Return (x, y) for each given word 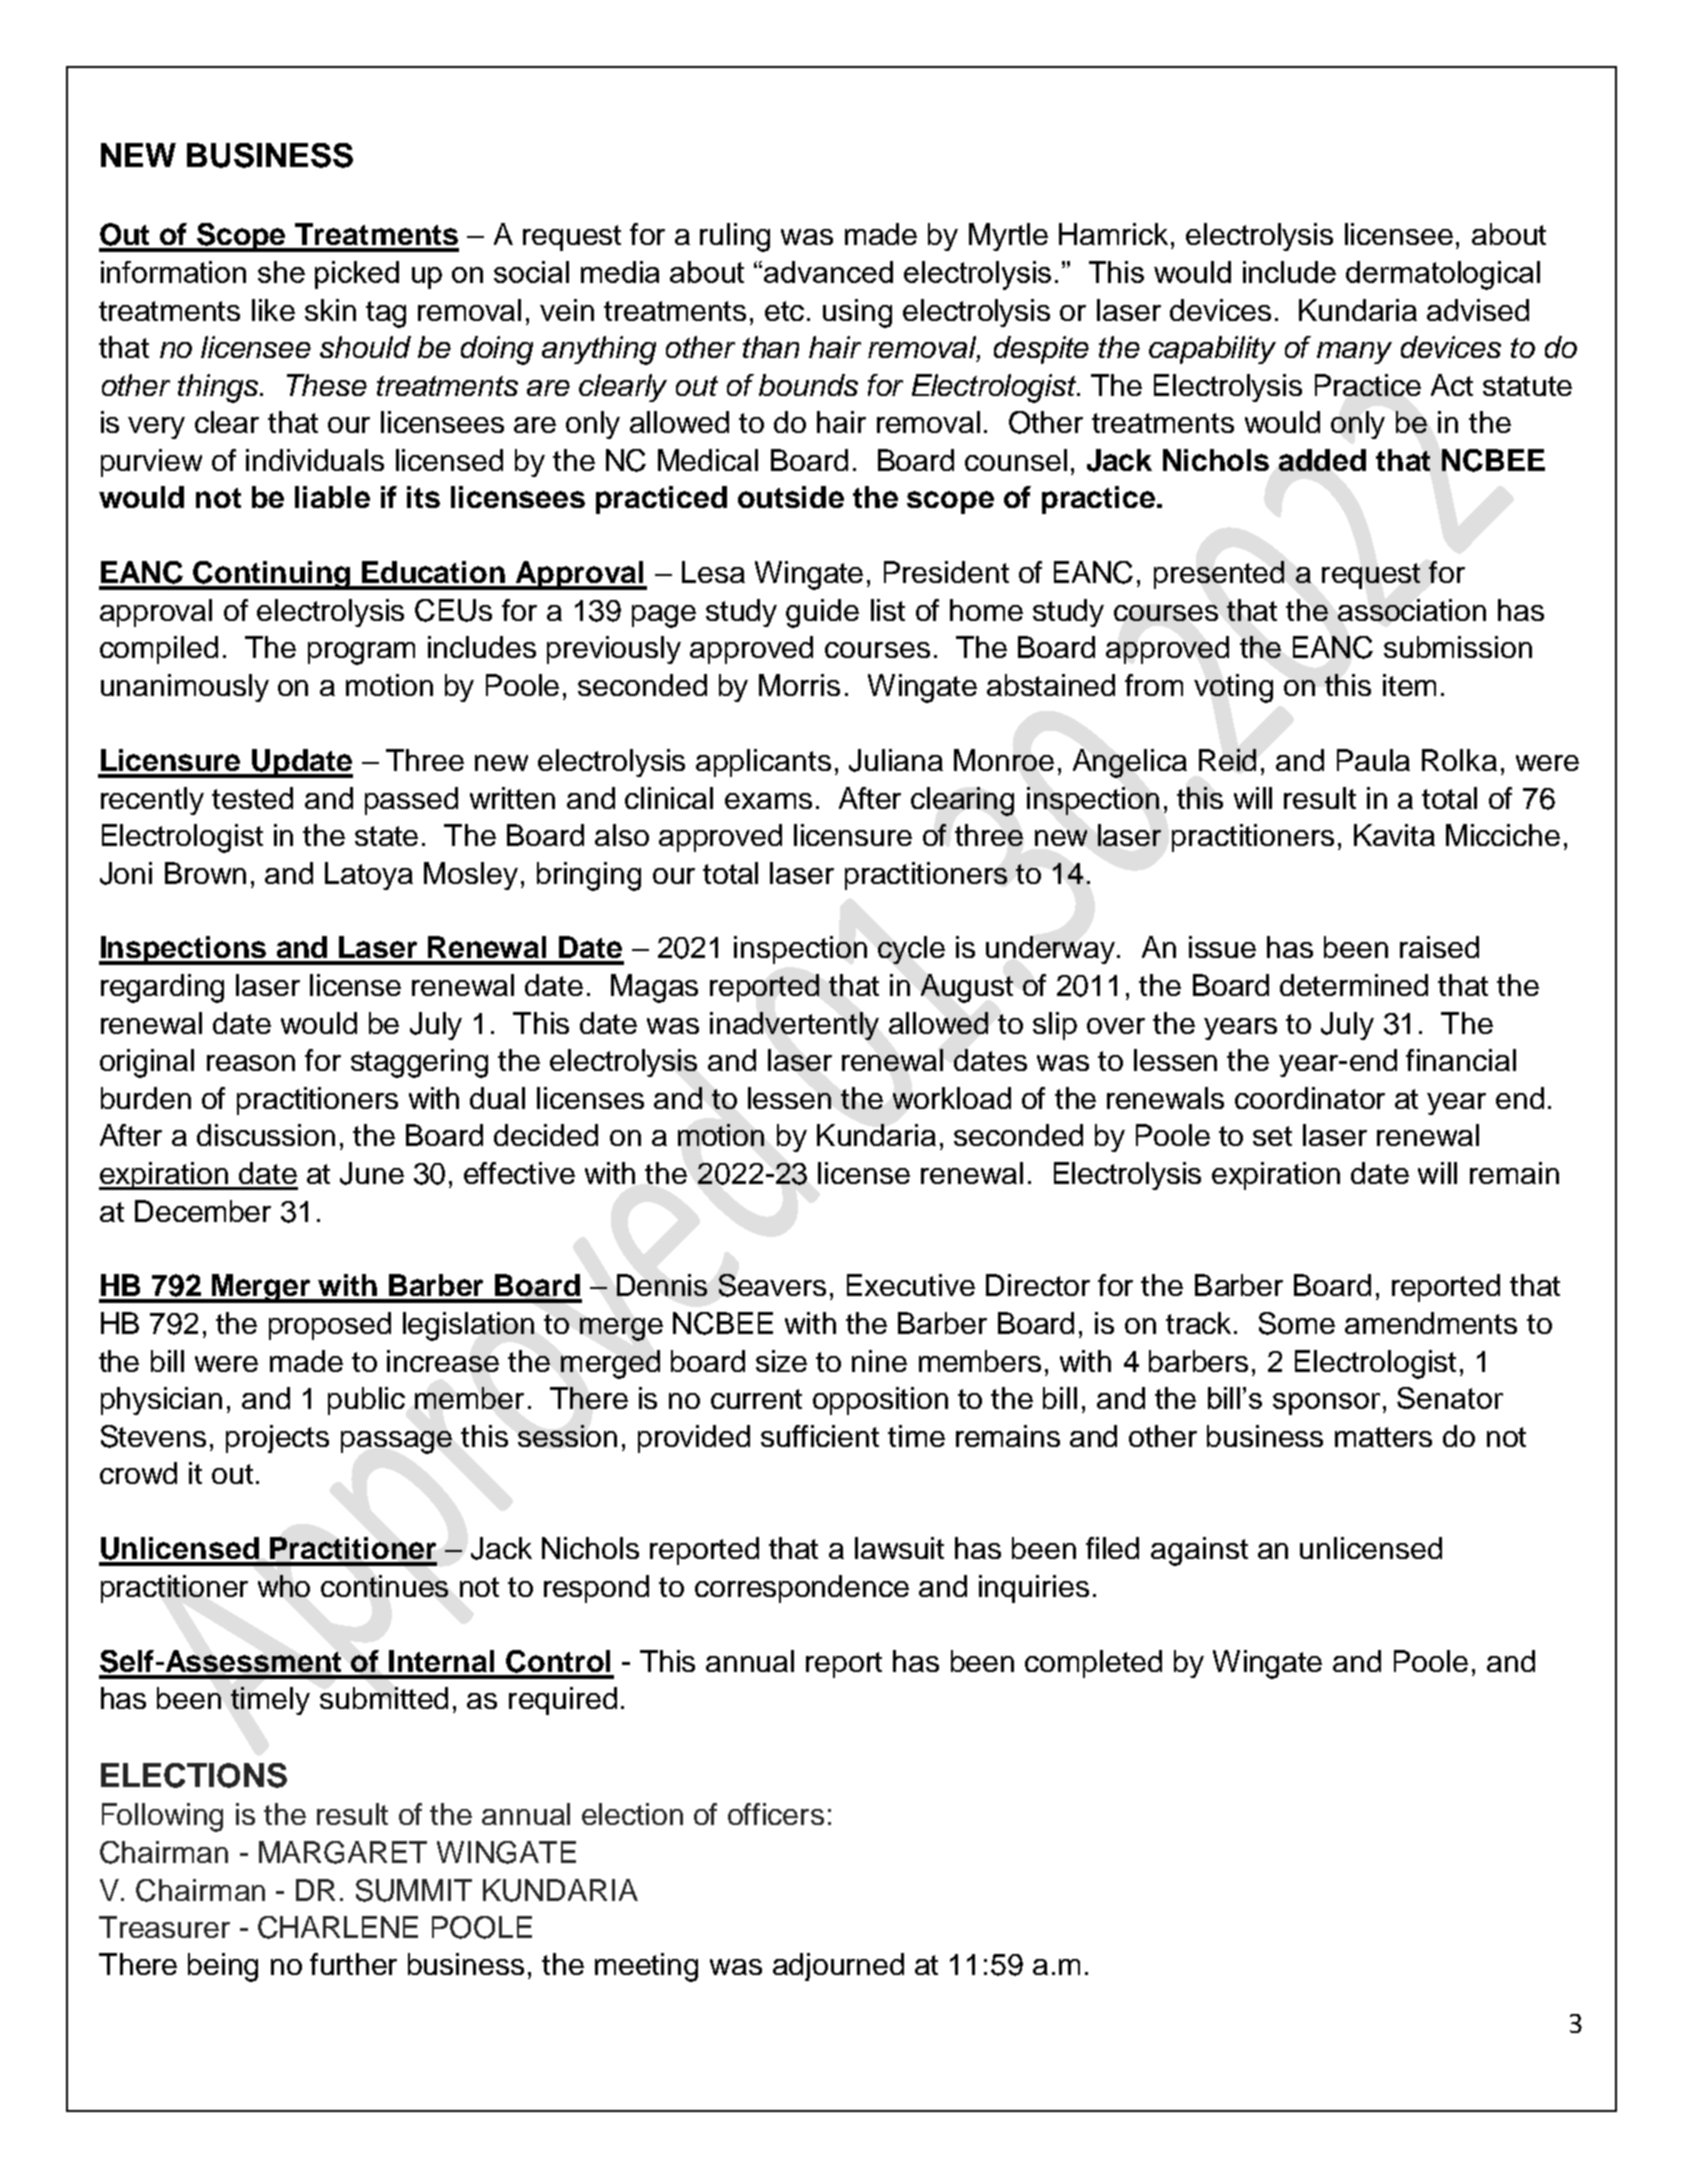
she (281, 272)
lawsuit (899, 1548)
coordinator (1310, 1098)
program (361, 653)
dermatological (1443, 275)
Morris (799, 685)
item (1409, 685)
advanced (828, 272)
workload (952, 1098)
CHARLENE (338, 1927)
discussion (266, 1135)
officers (776, 1814)
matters (1383, 1437)
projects (277, 1439)
